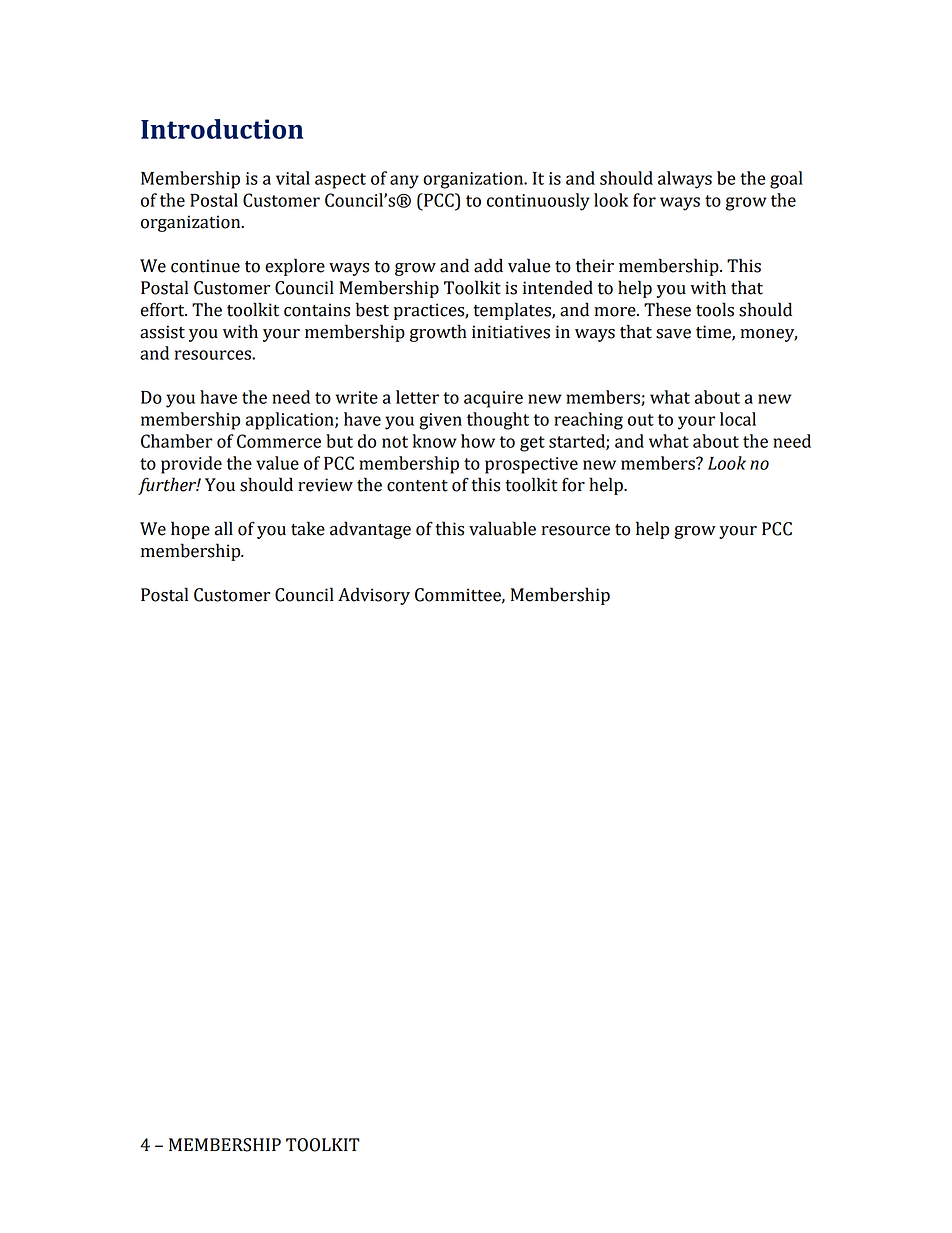 Image resolution: width=952 pixels, height=1233 pixels. What do you see at coordinates (531, 465) in the screenshot?
I see `prospective` at bounding box center [531, 465].
